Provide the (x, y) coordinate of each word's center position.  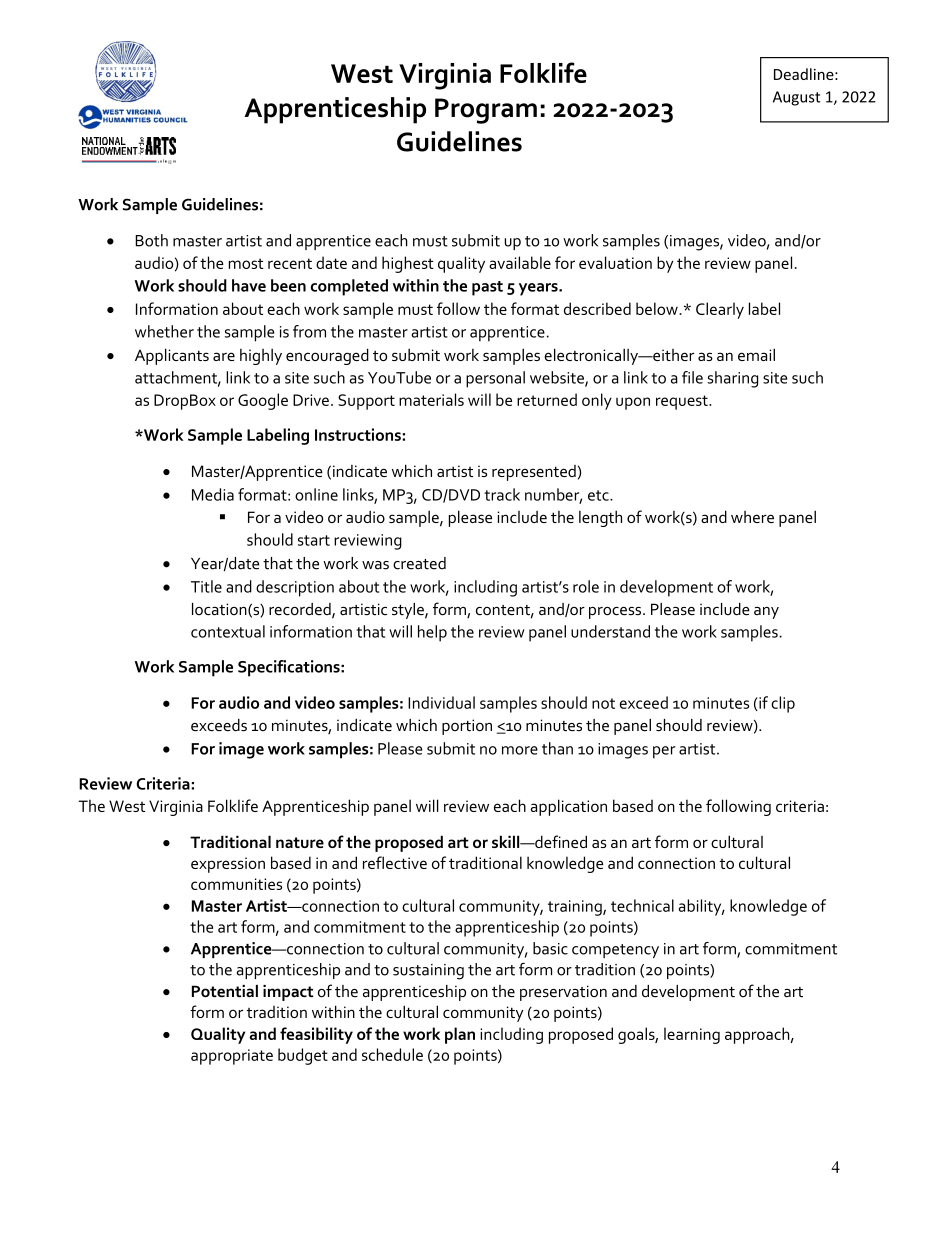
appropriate (232, 1057)
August (796, 98)
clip (783, 704)
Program (486, 111)
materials (431, 399)
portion (467, 727)
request (683, 402)
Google (263, 401)
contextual (228, 631)
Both (151, 240)
